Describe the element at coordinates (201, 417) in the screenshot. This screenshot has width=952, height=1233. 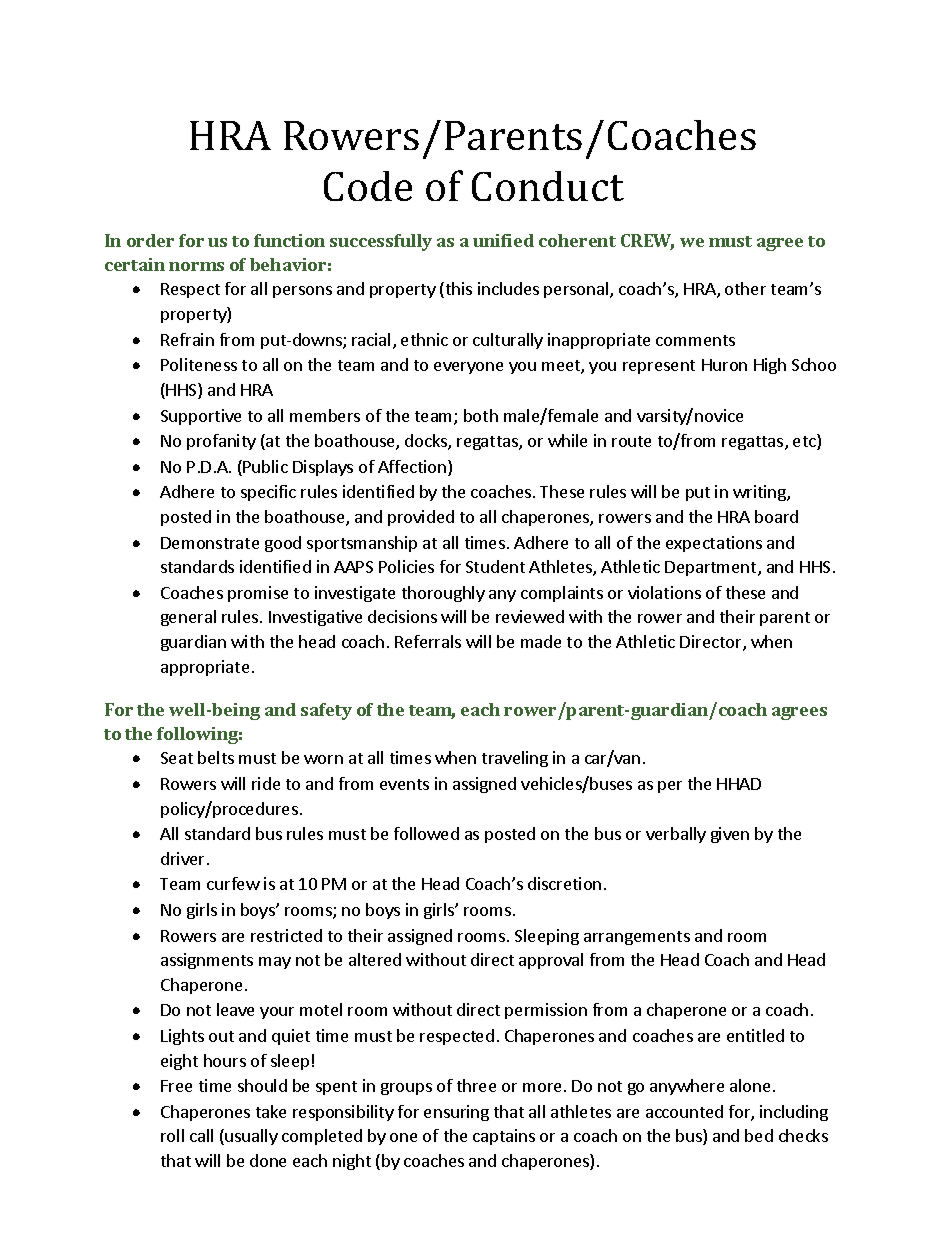
I see `Supportive` at that location.
